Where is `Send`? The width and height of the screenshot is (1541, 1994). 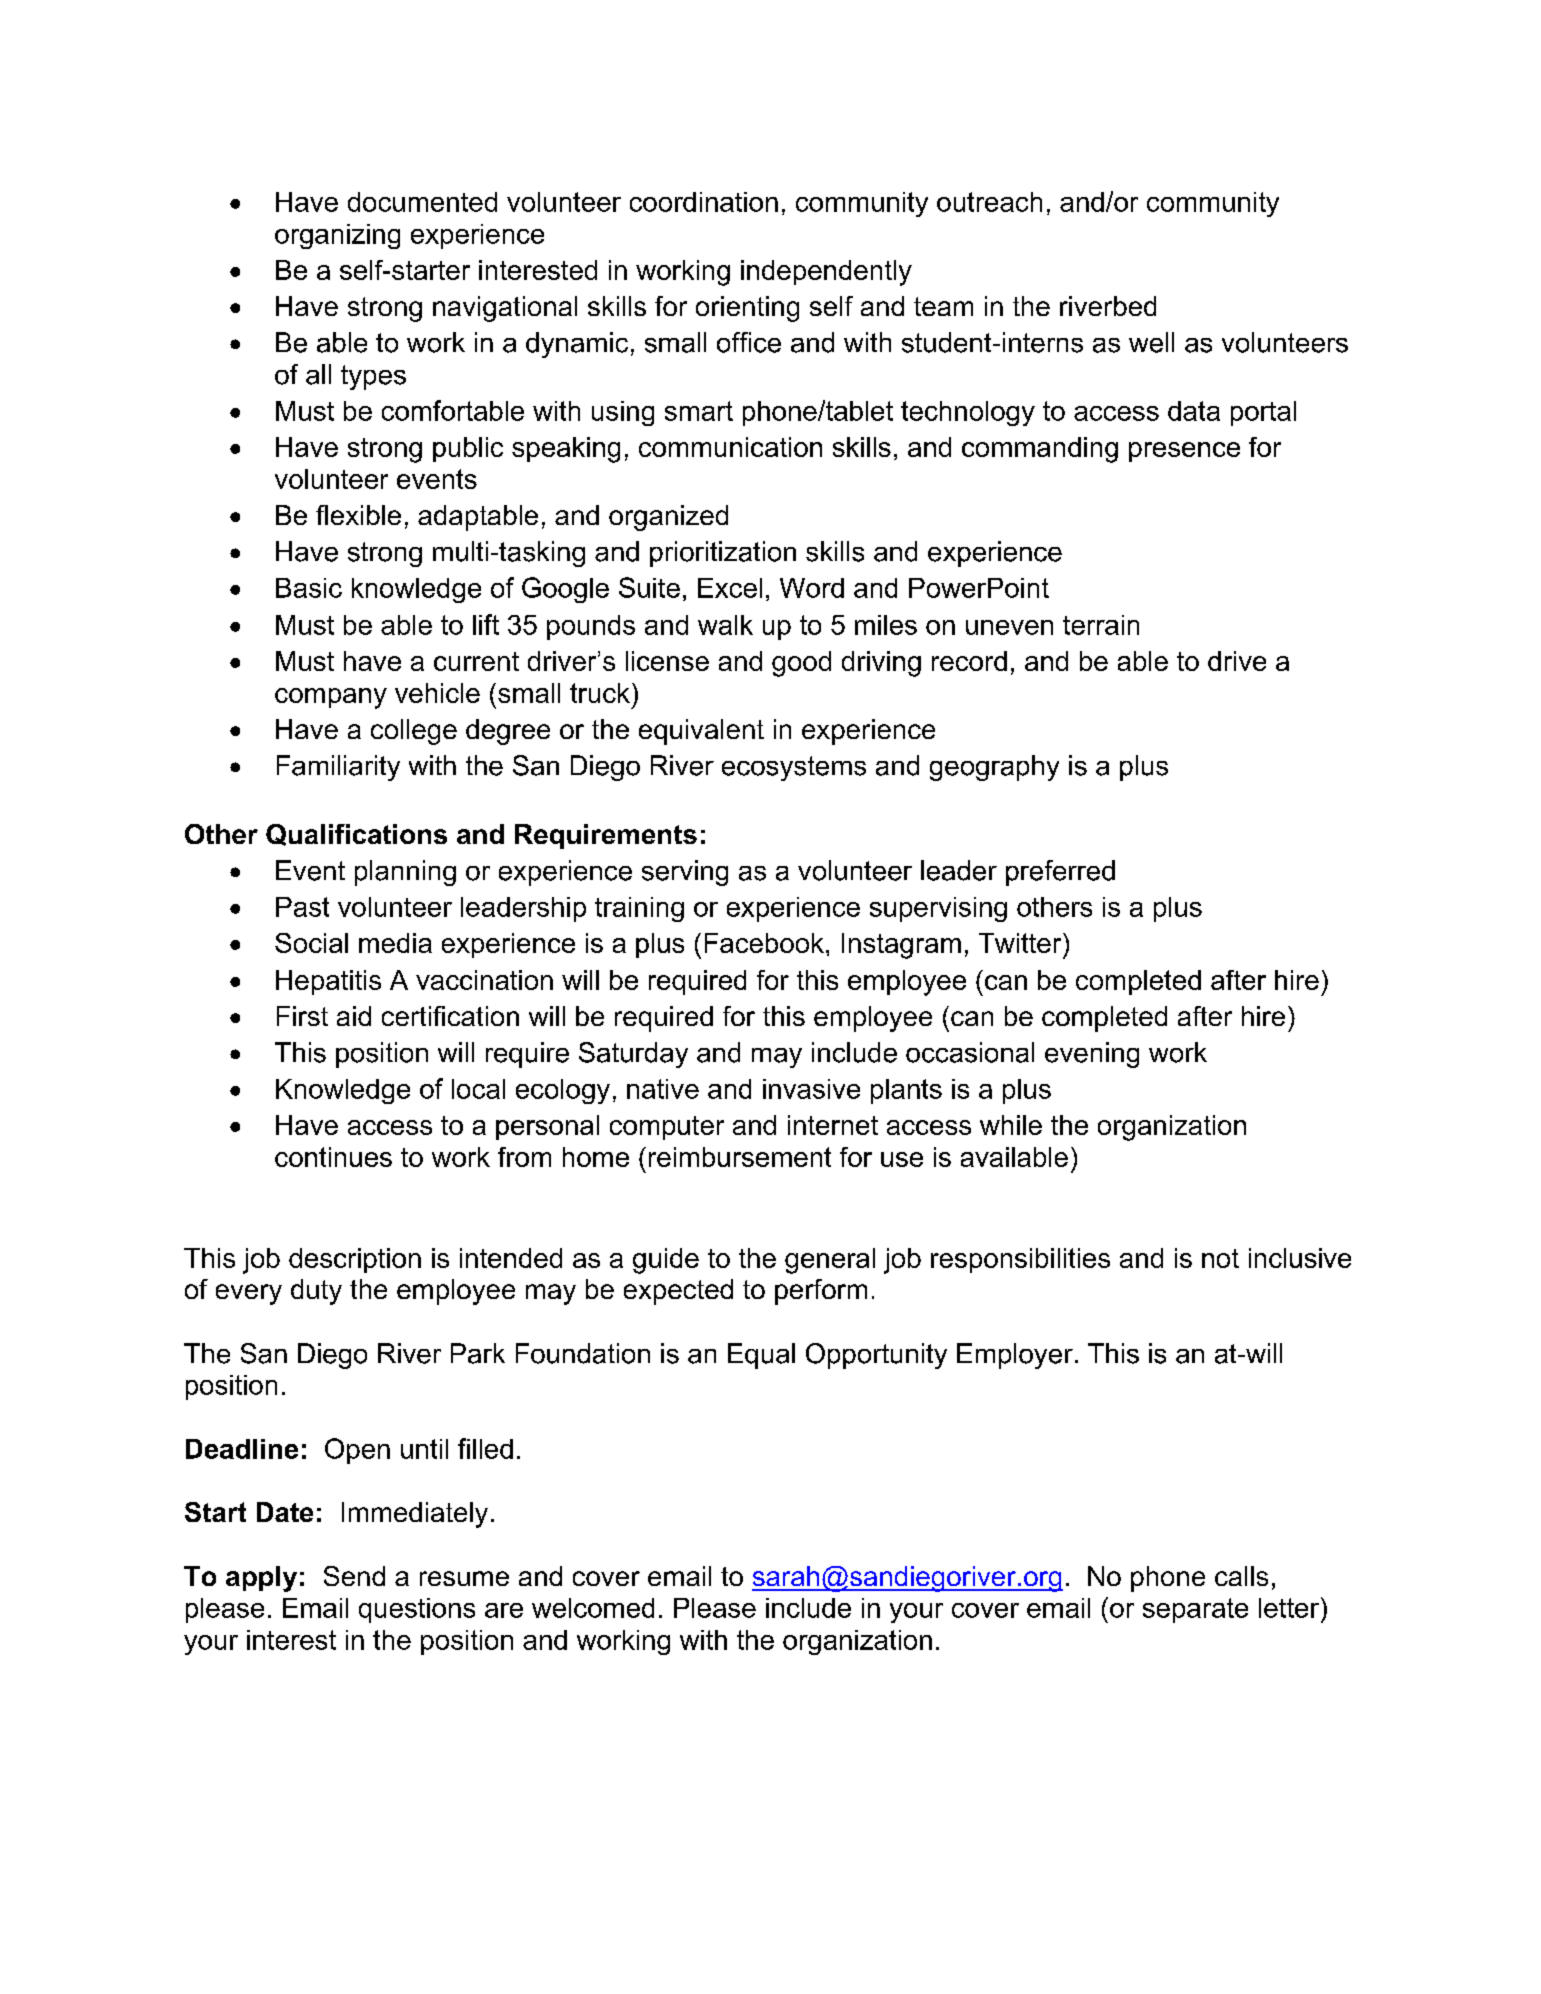
Send is located at coordinates (354, 1576).
